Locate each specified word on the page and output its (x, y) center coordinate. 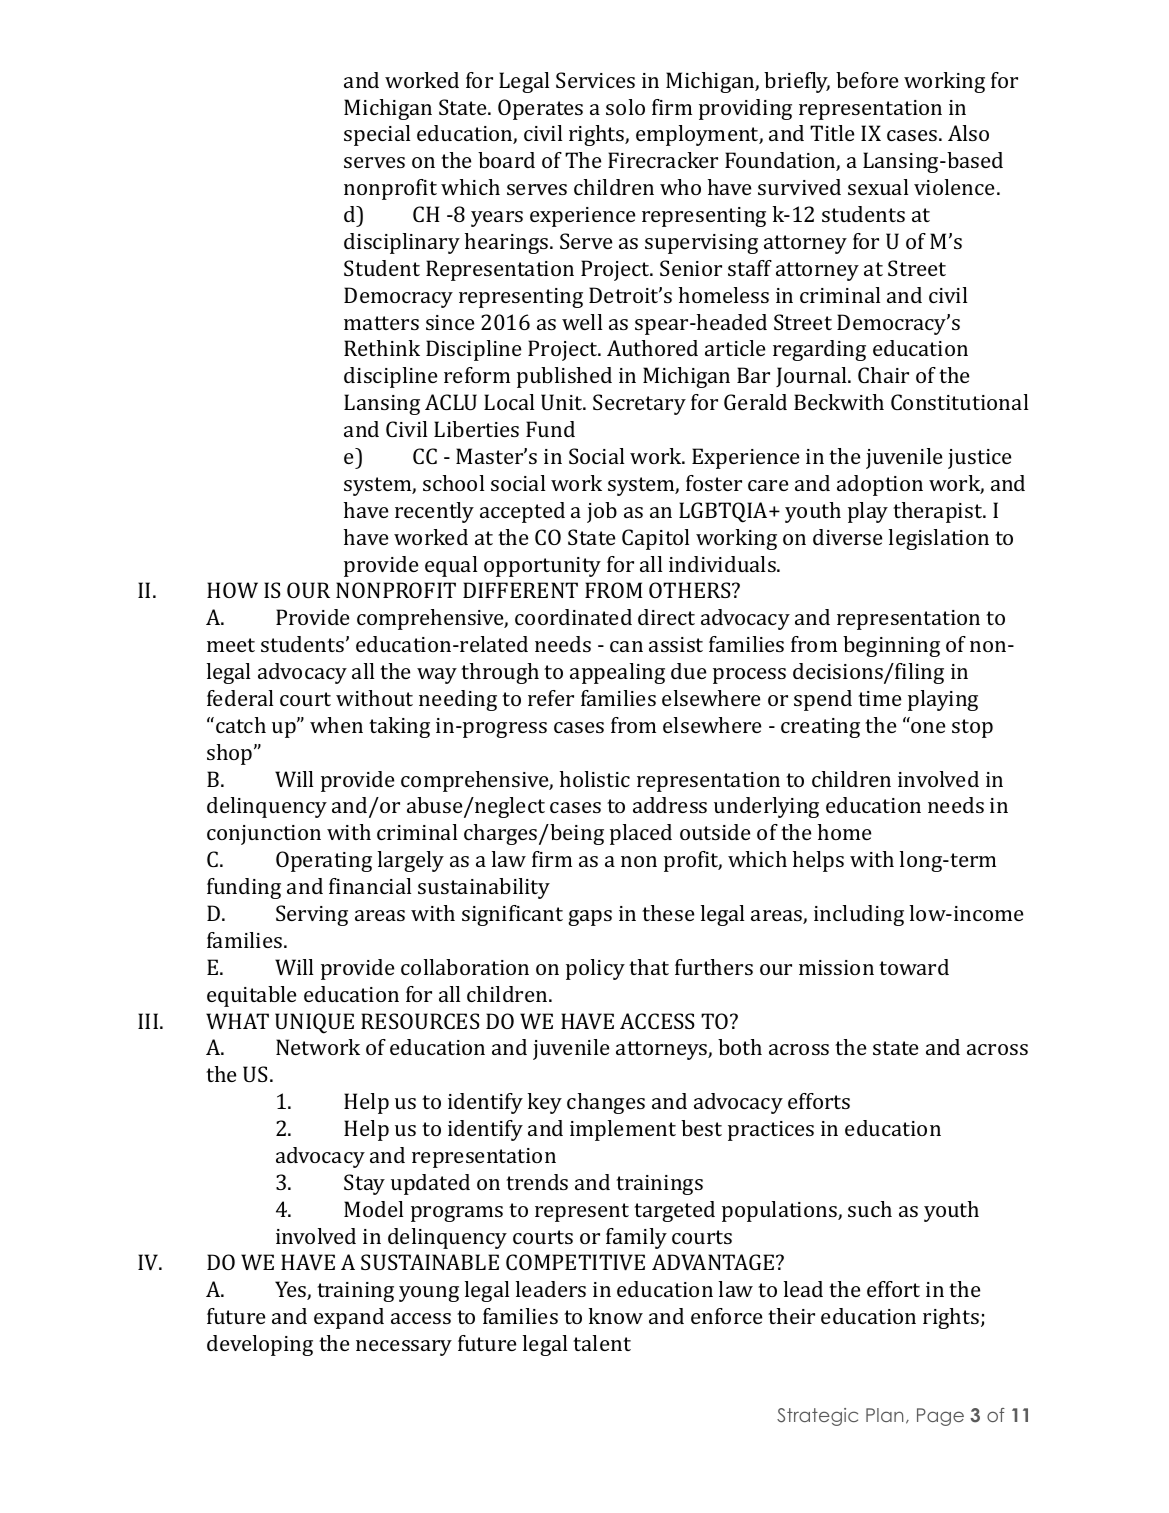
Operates (540, 109)
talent (602, 1343)
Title (832, 133)
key (545, 1103)
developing (260, 1345)
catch (241, 725)
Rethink (382, 348)
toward (914, 967)
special (377, 135)
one (928, 727)
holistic (595, 779)
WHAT (237, 1021)
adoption (880, 485)
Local (509, 402)
